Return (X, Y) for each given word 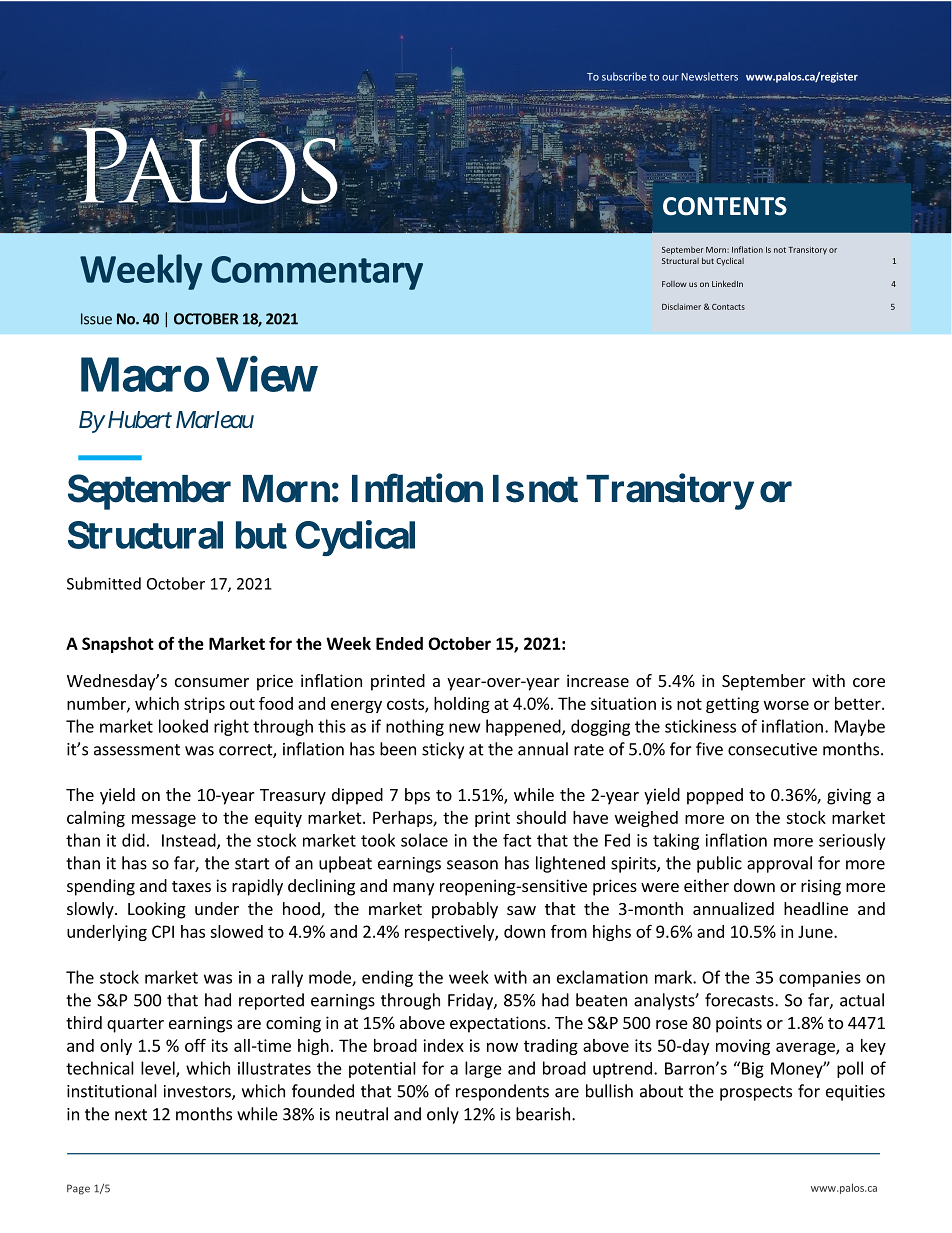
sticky (443, 750)
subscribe (624, 76)
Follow (674, 284)
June (816, 931)
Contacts (728, 307)
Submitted (104, 583)
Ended (399, 643)
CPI (163, 931)
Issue (96, 319)
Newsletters (710, 76)
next (131, 1115)
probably (465, 910)
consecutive (772, 749)
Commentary (317, 273)
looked (183, 726)
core (869, 682)
